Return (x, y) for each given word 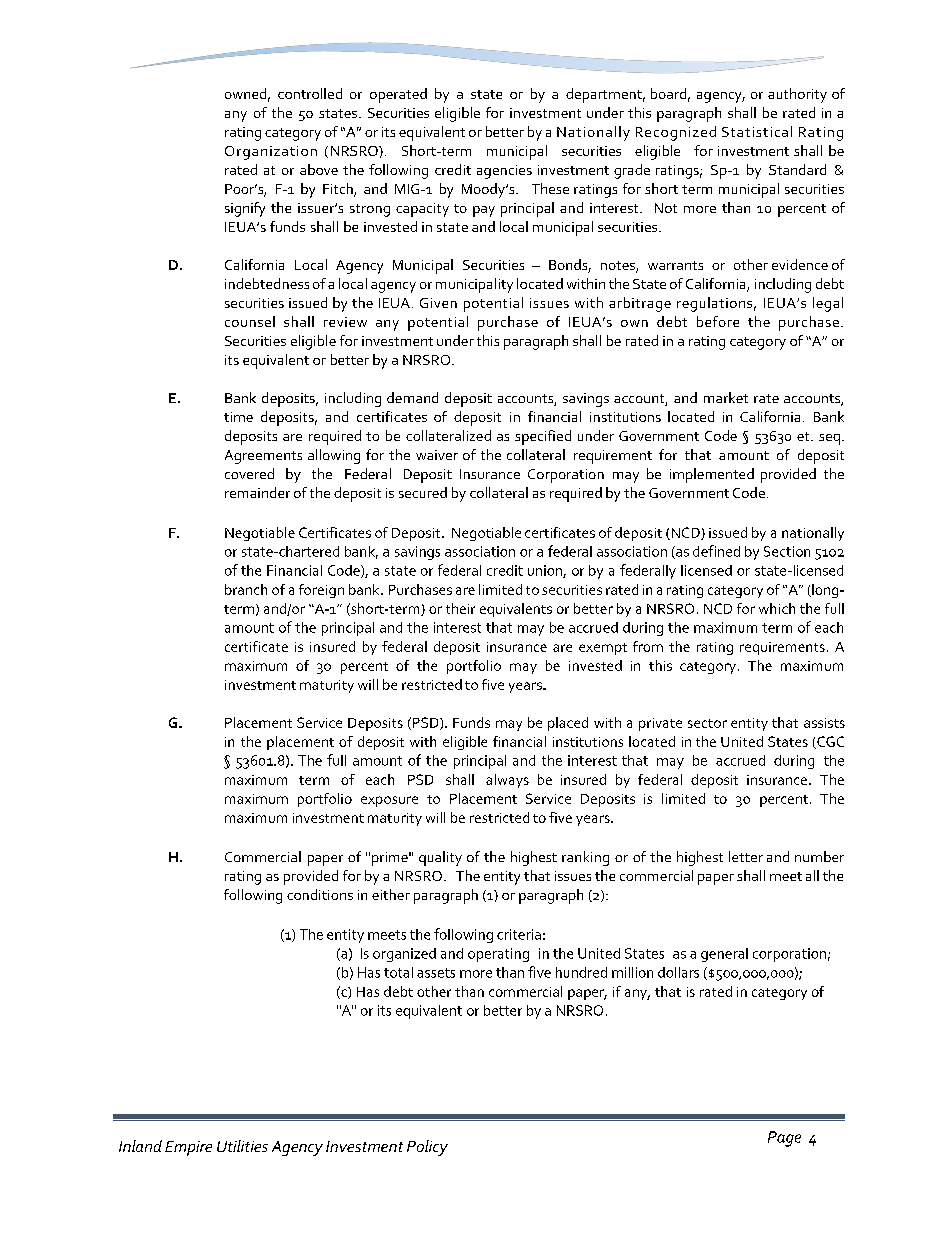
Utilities (242, 1146)
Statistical (757, 131)
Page (784, 1139)
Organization (271, 153)
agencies (504, 172)
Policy (427, 1148)
